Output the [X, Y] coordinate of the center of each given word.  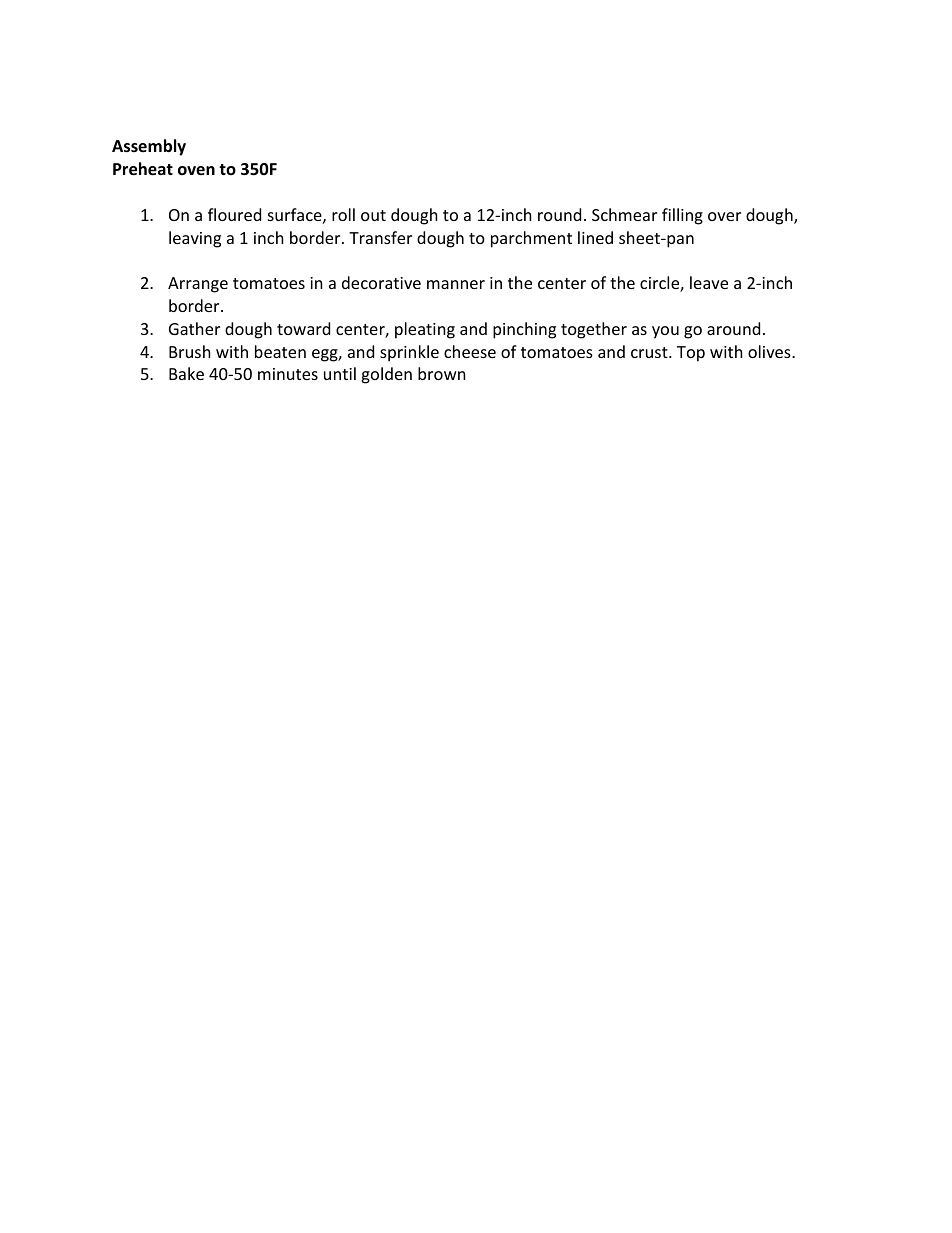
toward [303, 328]
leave [709, 282]
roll [343, 214]
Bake [186, 373]
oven [196, 171]
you [665, 332]
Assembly [149, 147]
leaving [195, 239]
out [373, 215]
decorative [381, 282]
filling [682, 216]
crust [650, 352]
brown [442, 373]
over [724, 216]
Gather [194, 328]
